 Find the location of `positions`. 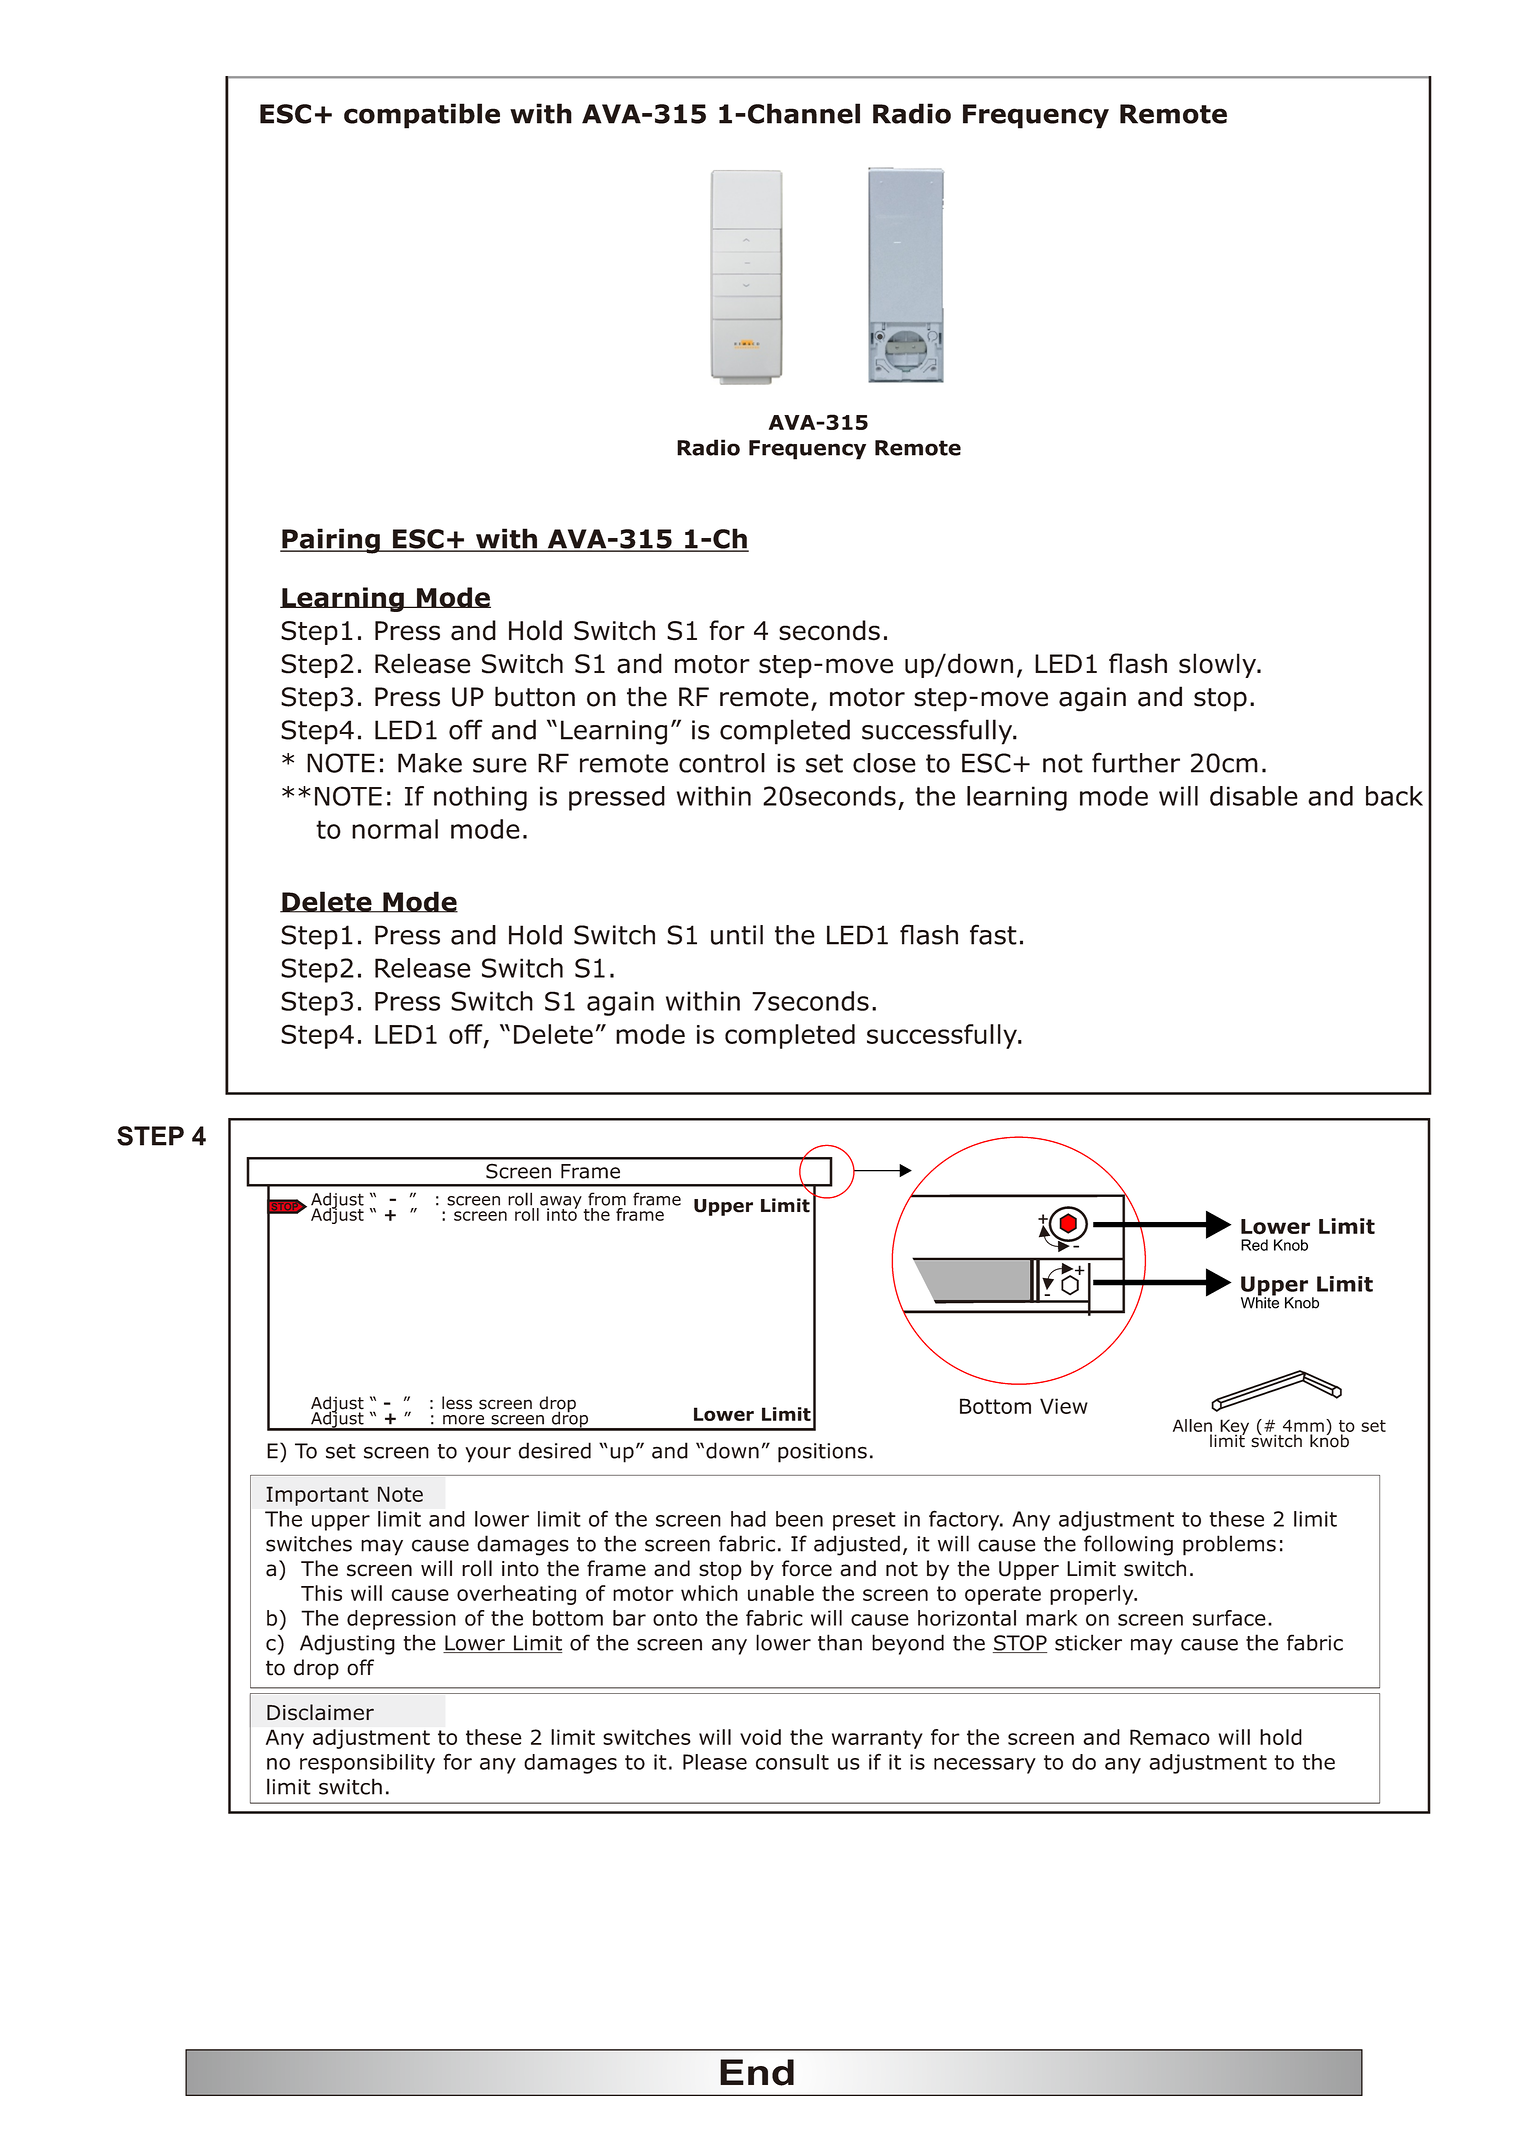

positions is located at coordinates (822, 1453).
